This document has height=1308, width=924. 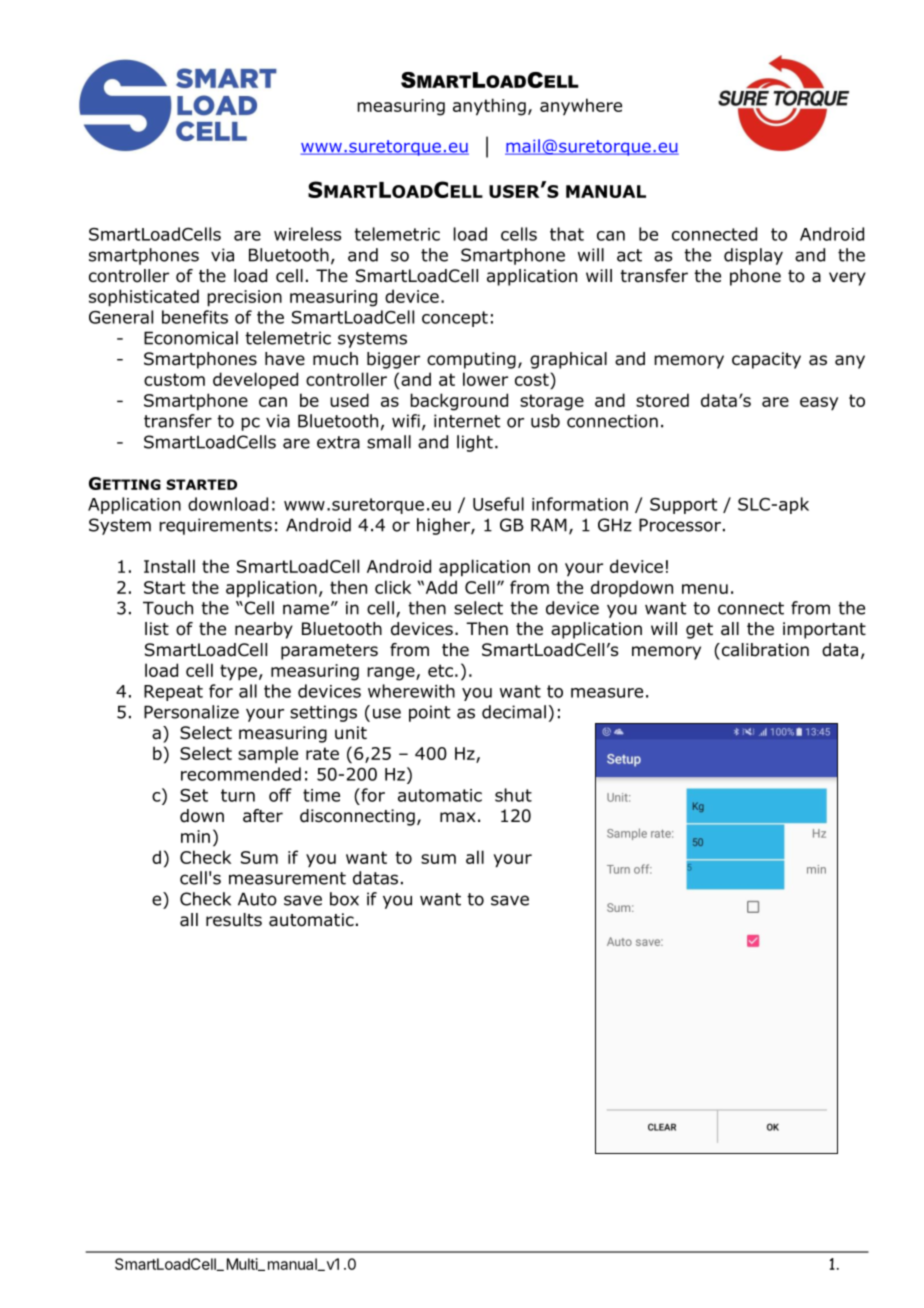 What do you see at coordinates (489, 107) in the document?
I see `anything` at bounding box center [489, 107].
